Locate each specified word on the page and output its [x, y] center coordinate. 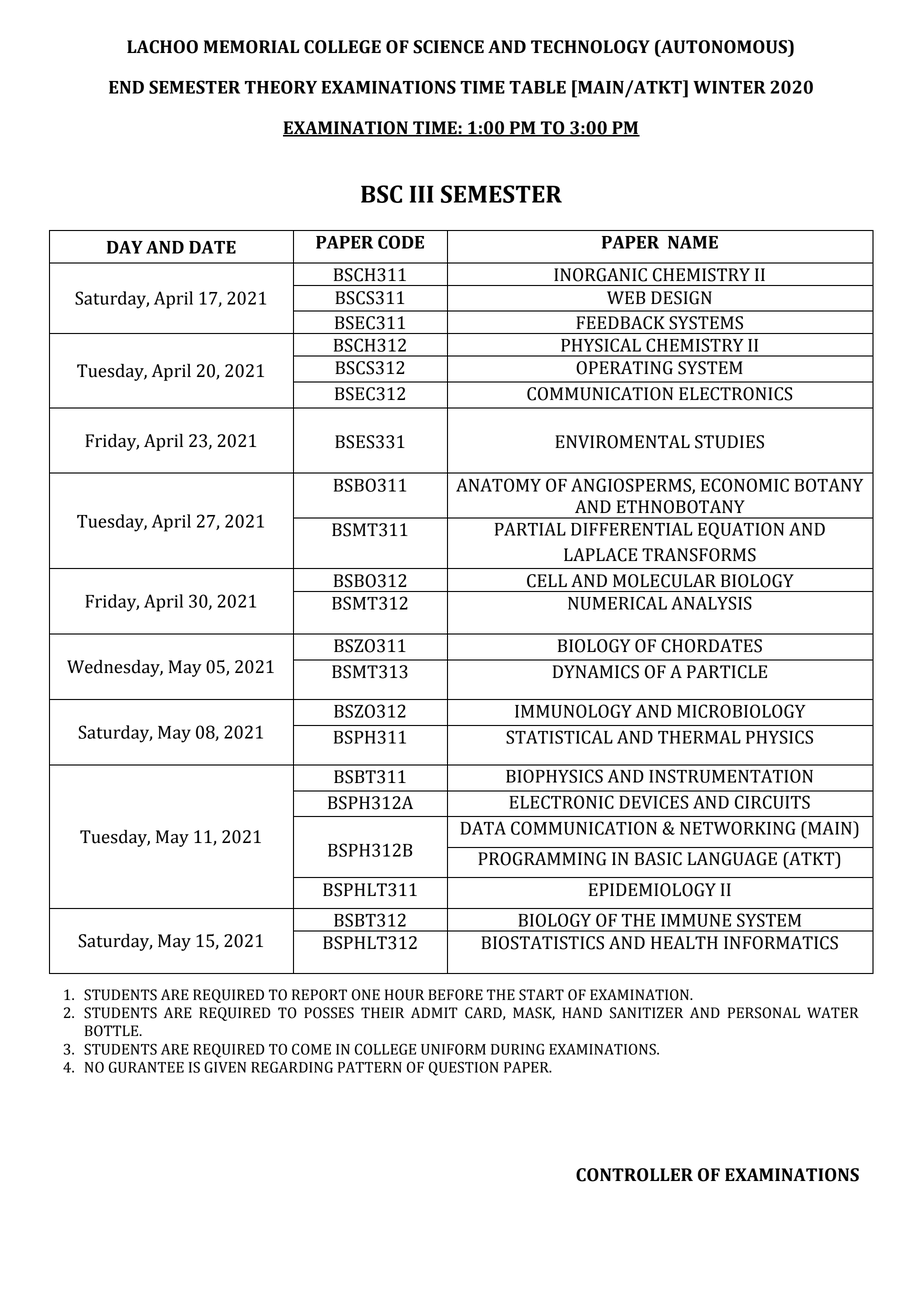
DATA [483, 828]
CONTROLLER [634, 1175]
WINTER [729, 87]
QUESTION [464, 1068]
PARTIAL [530, 529]
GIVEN [225, 1067]
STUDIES [729, 442]
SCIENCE [448, 47]
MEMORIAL [251, 47]
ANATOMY [498, 485]
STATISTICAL [559, 737]
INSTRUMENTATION [731, 776]
